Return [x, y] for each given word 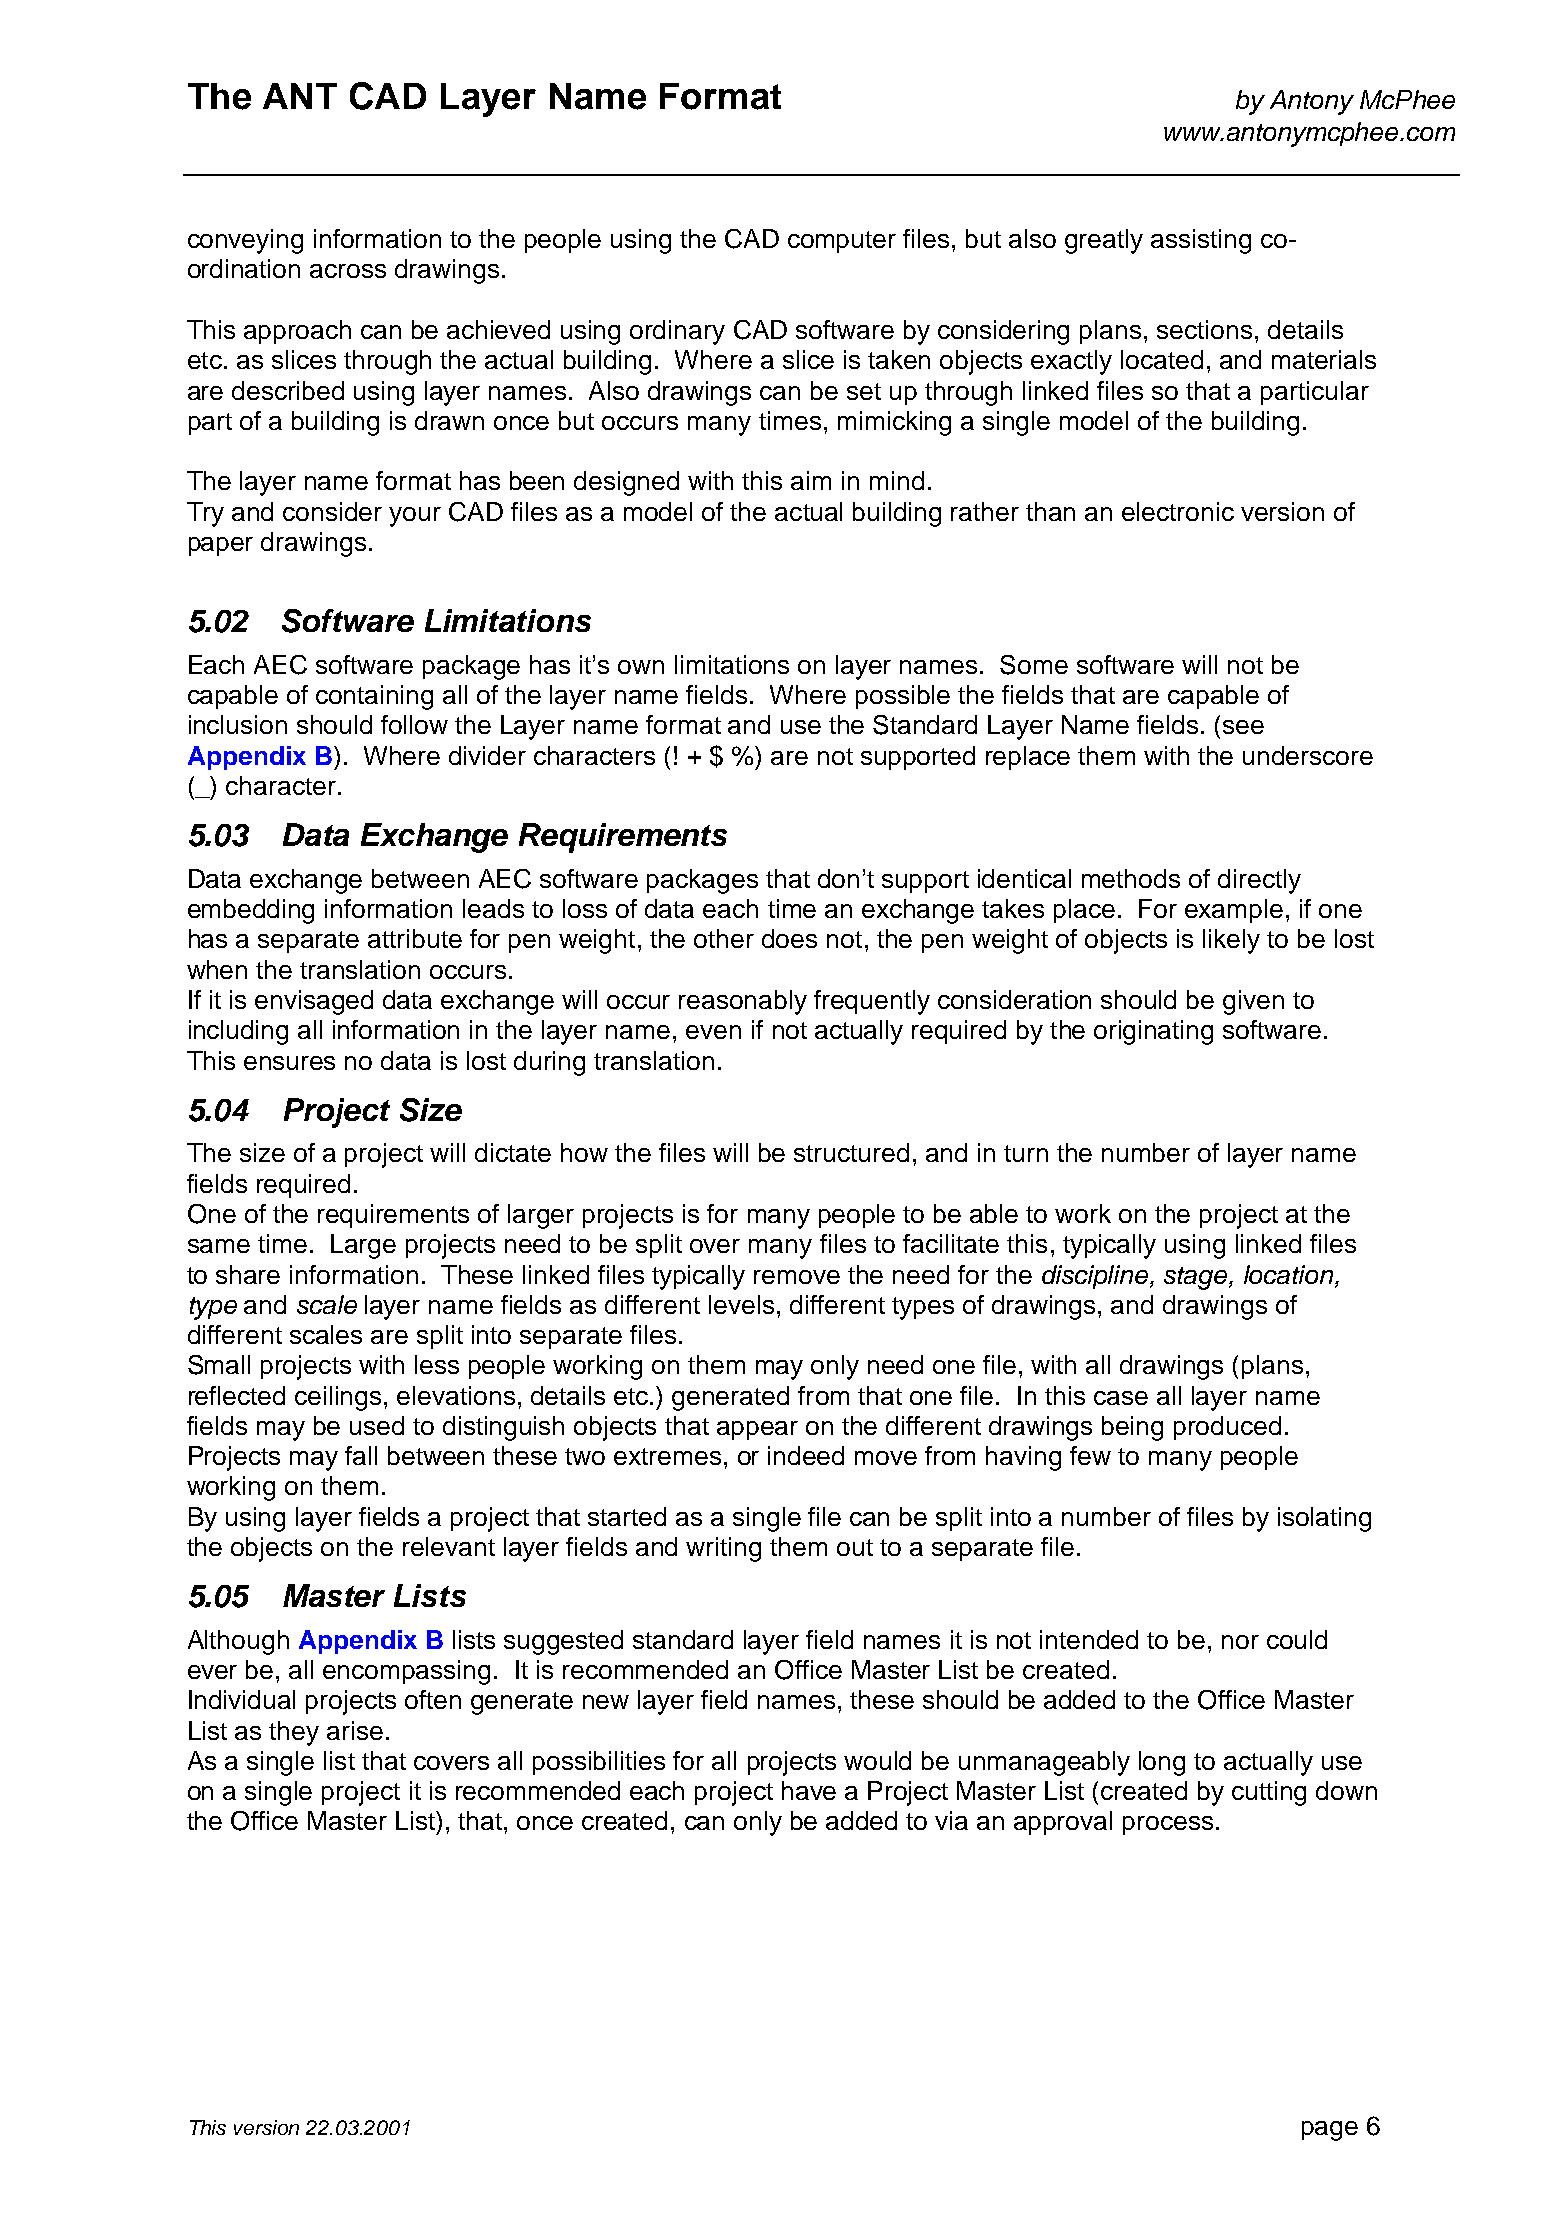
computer [842, 242]
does [789, 938]
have [809, 1790]
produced [1227, 1428]
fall [361, 1455]
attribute [415, 938]
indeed [806, 1455]
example [1234, 911]
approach [297, 332]
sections [1204, 329]
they [294, 1733]
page [1330, 2131]
